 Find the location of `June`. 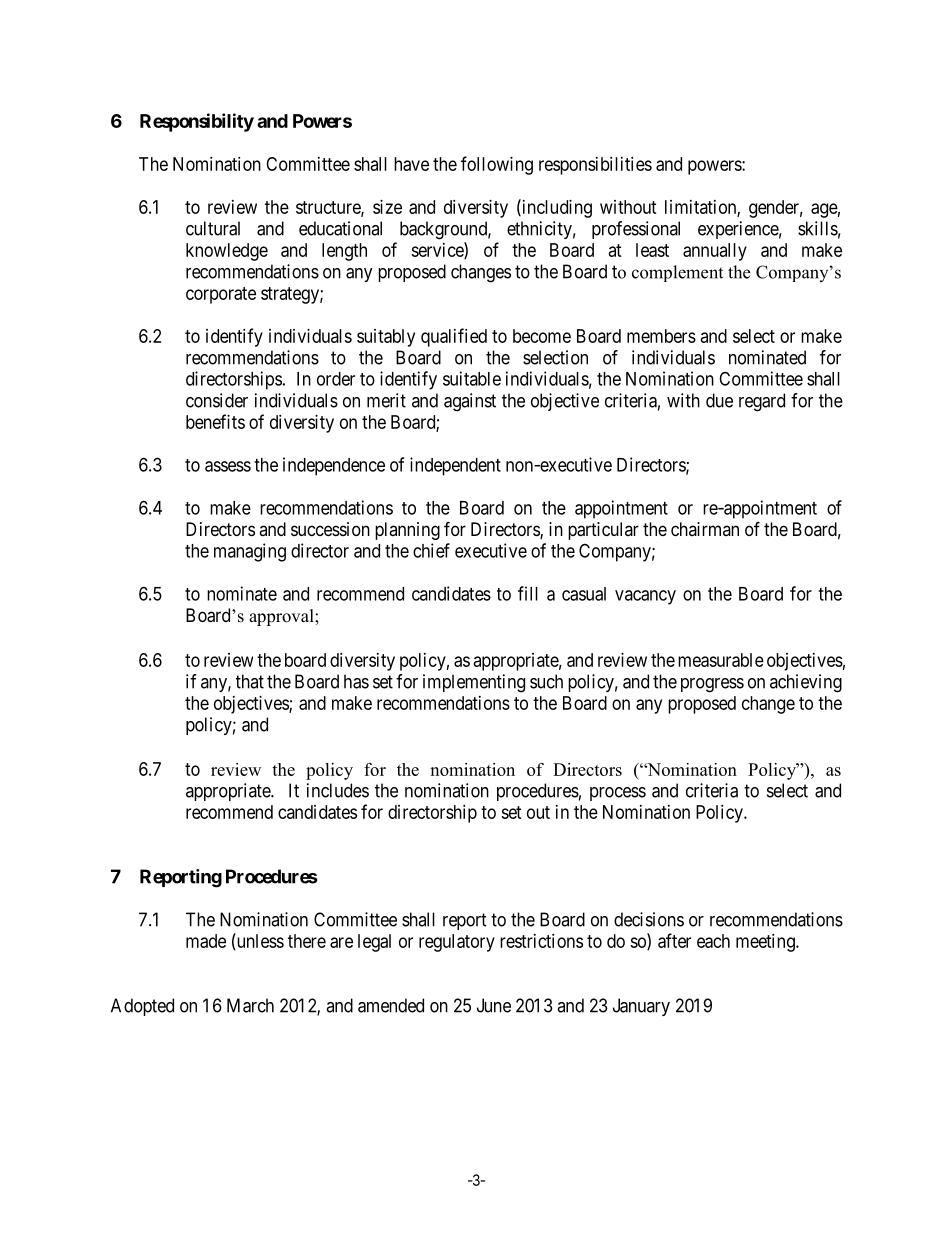

June is located at coordinates (494, 1005).
